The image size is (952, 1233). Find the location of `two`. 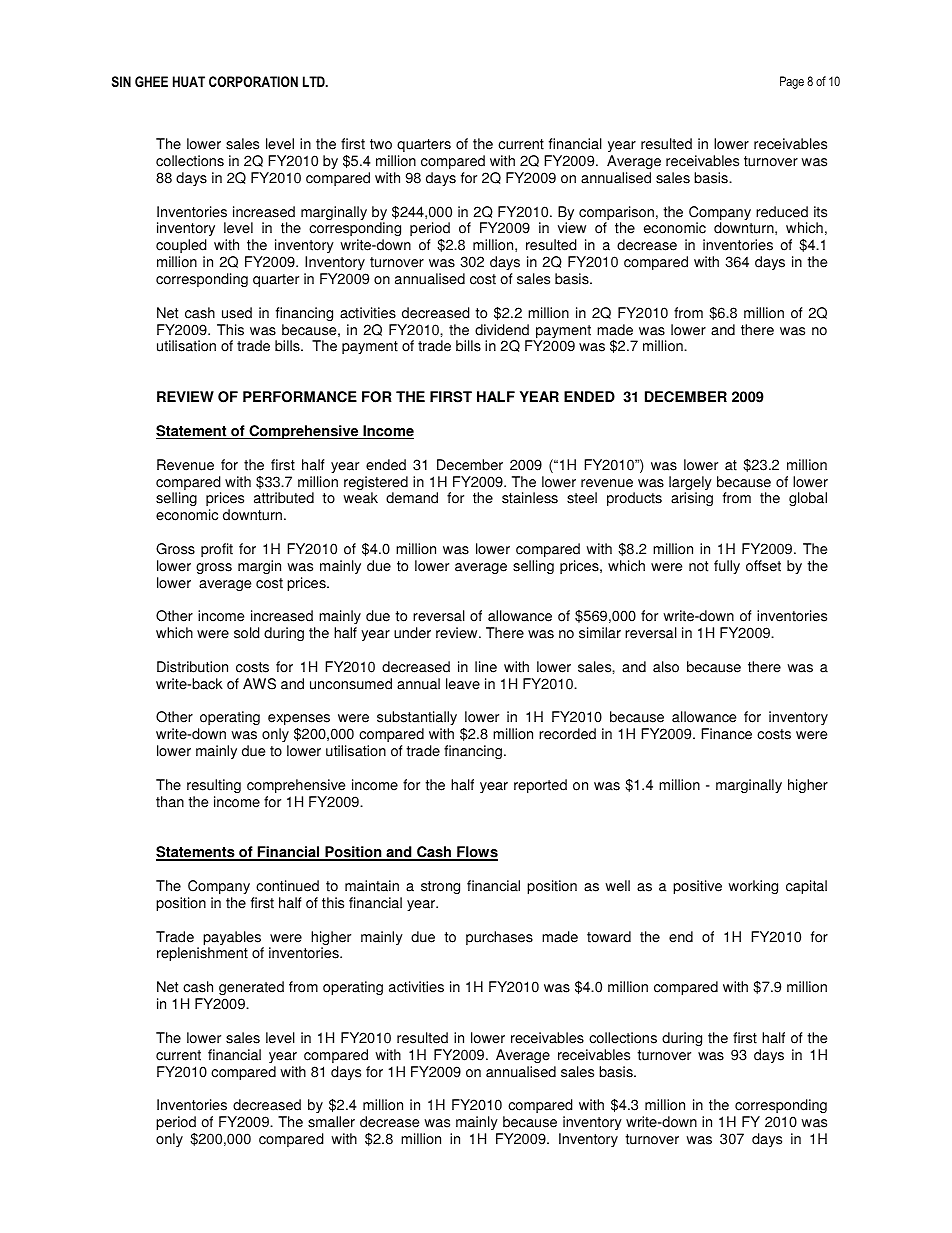

two is located at coordinates (381, 144).
